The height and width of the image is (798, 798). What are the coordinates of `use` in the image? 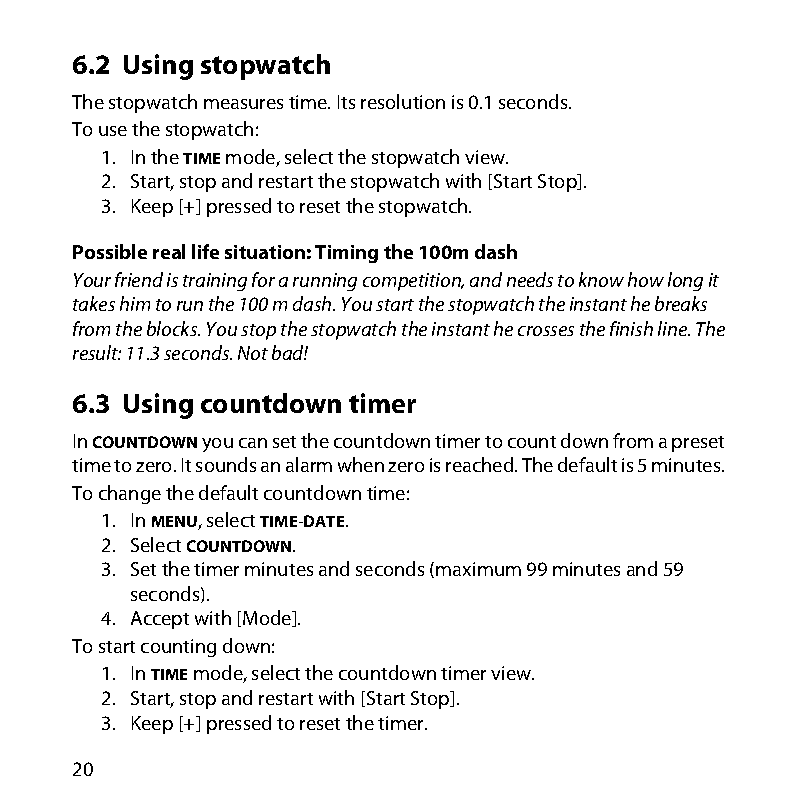 It's located at (113, 131).
